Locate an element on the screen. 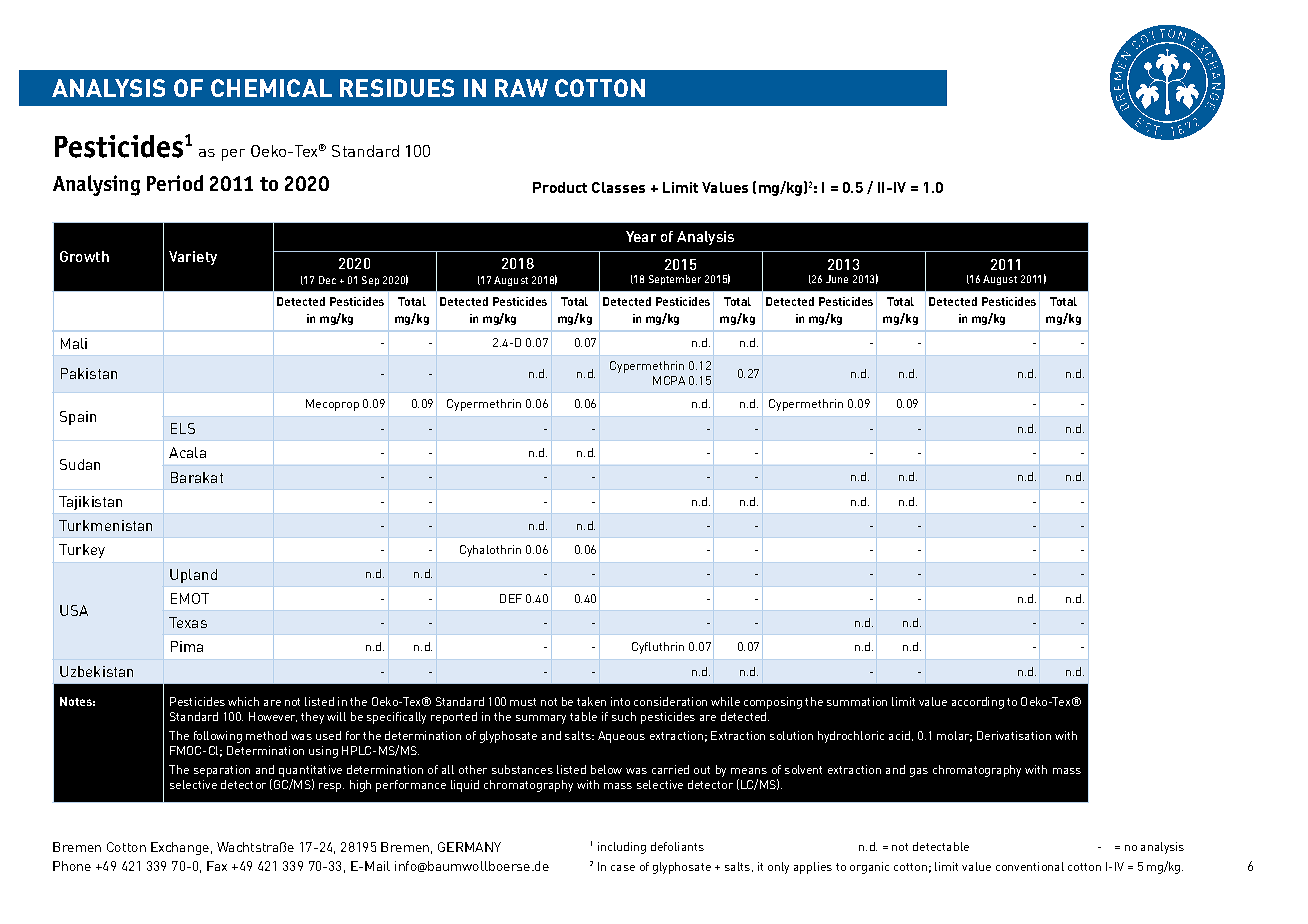  Pakistan is located at coordinates (89, 373).
